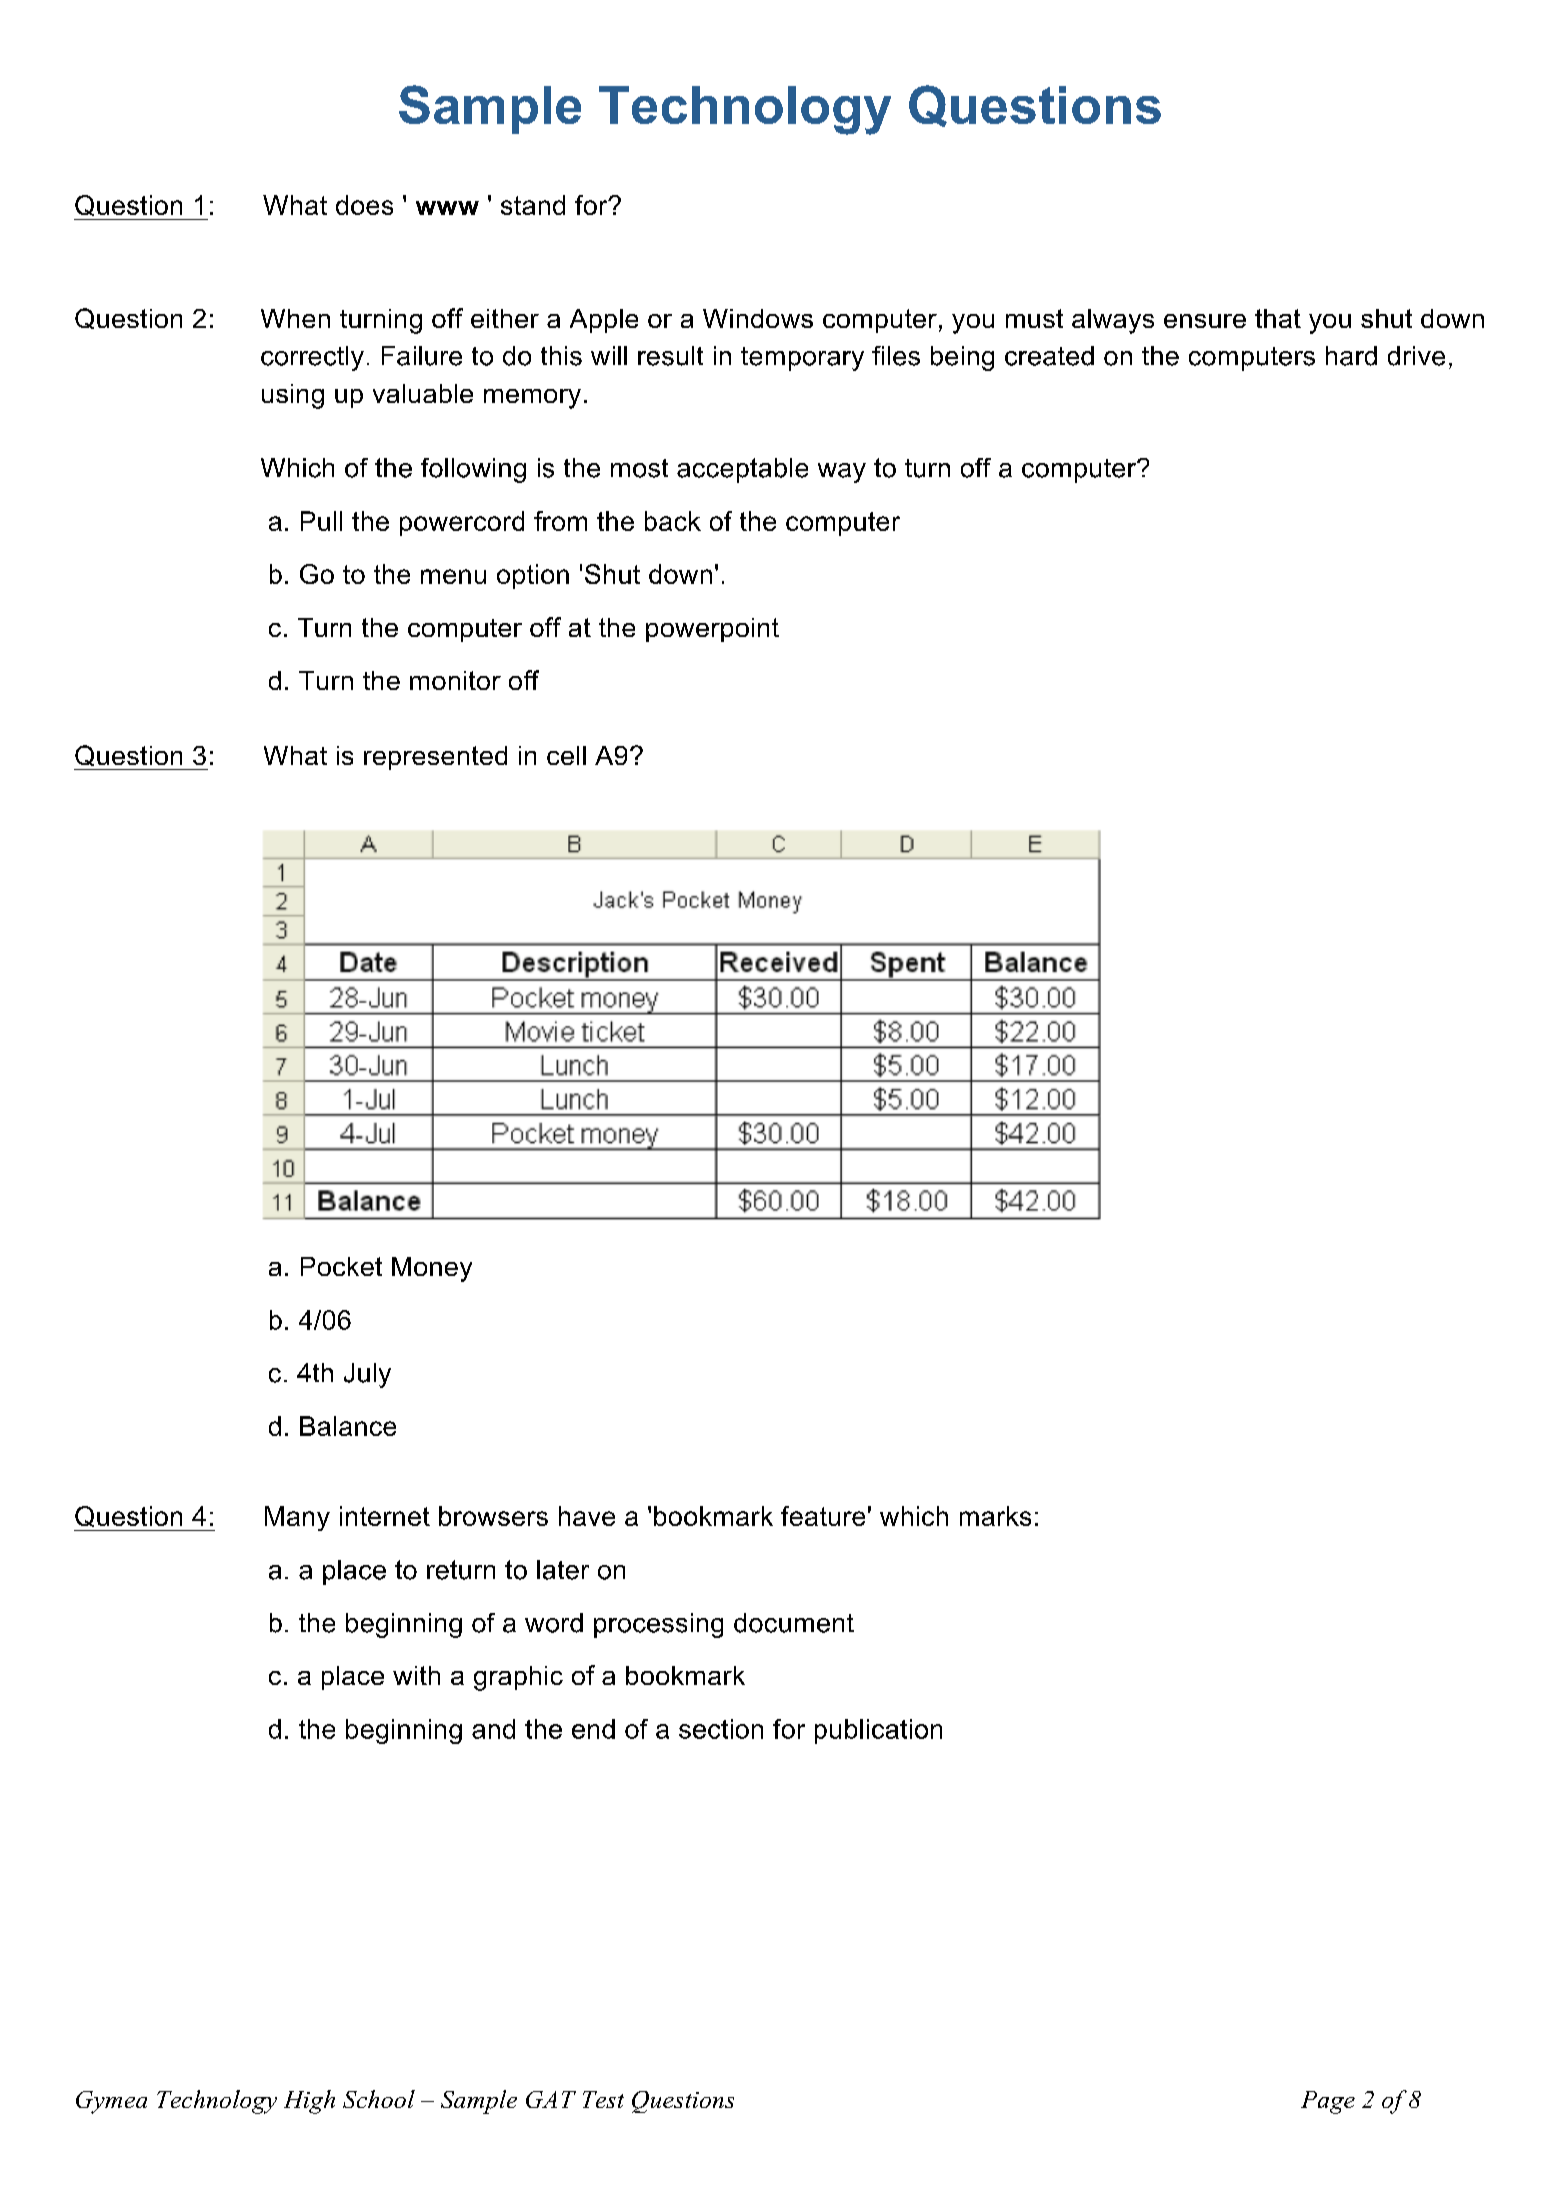 The height and width of the image is (2208, 1560). What do you see at coordinates (823, 1516) in the image?
I see `feature` at bounding box center [823, 1516].
